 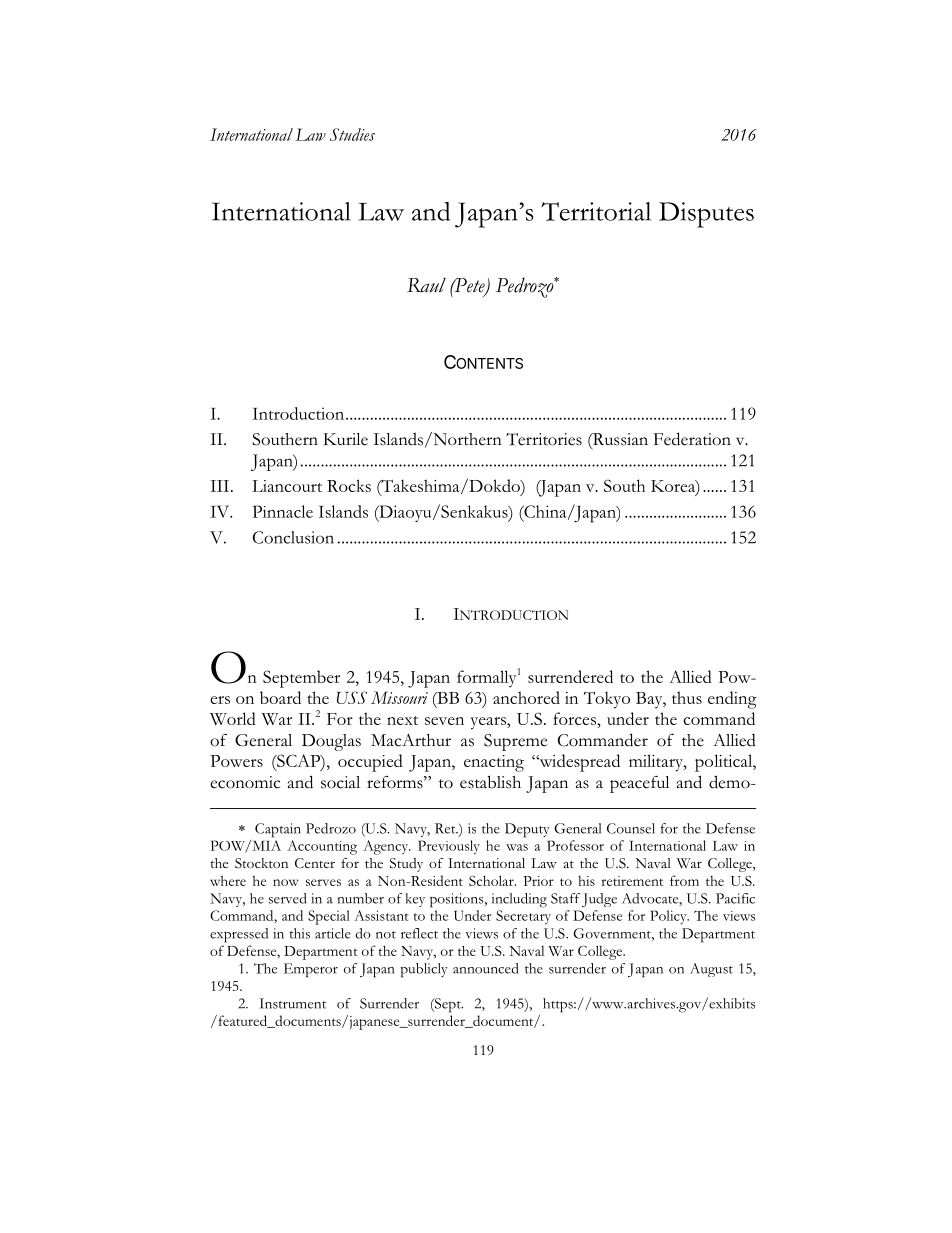 What do you see at coordinates (596, 211) in the image?
I see `Territorial` at bounding box center [596, 211].
